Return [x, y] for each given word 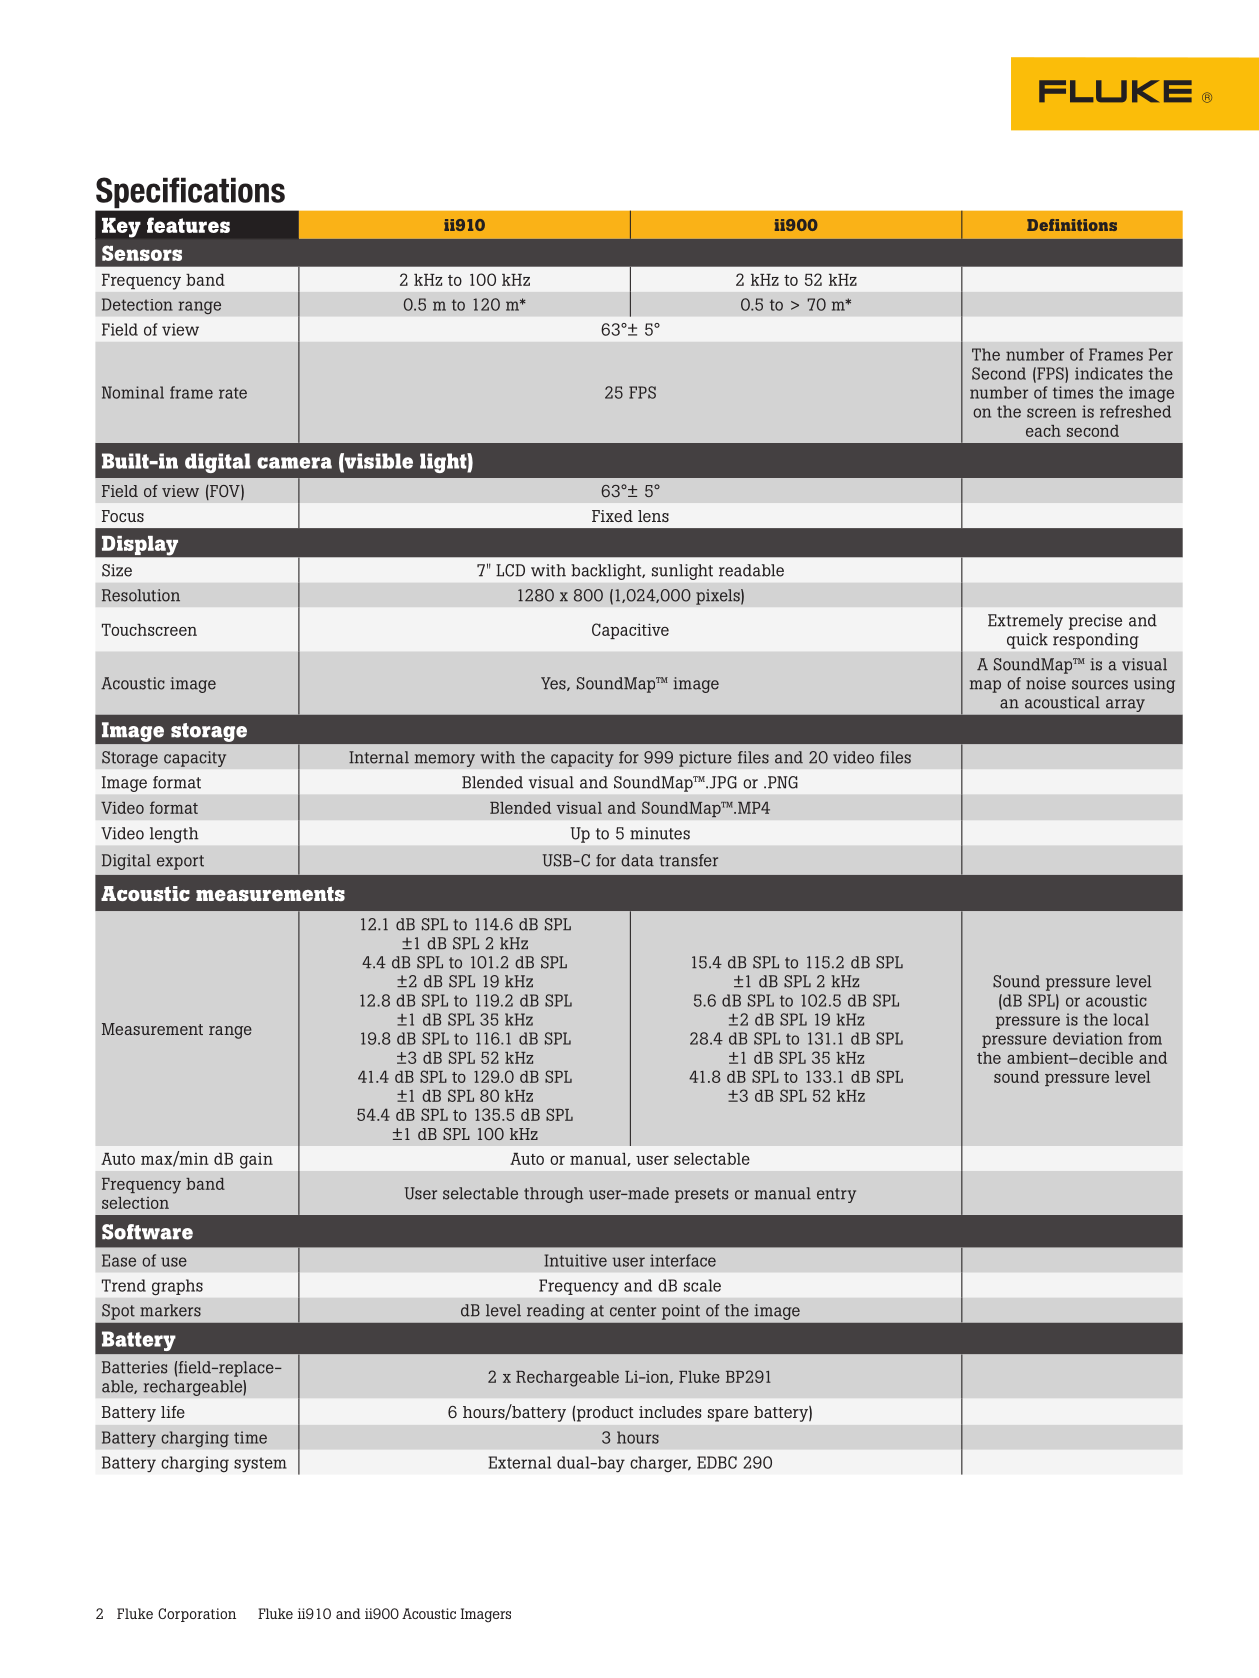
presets [701, 1195]
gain [256, 1161]
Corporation [197, 1615]
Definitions [1072, 225]
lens [653, 516]
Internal [379, 757]
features [188, 225]
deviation [1088, 1038]
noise [1046, 683]
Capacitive [630, 631]
